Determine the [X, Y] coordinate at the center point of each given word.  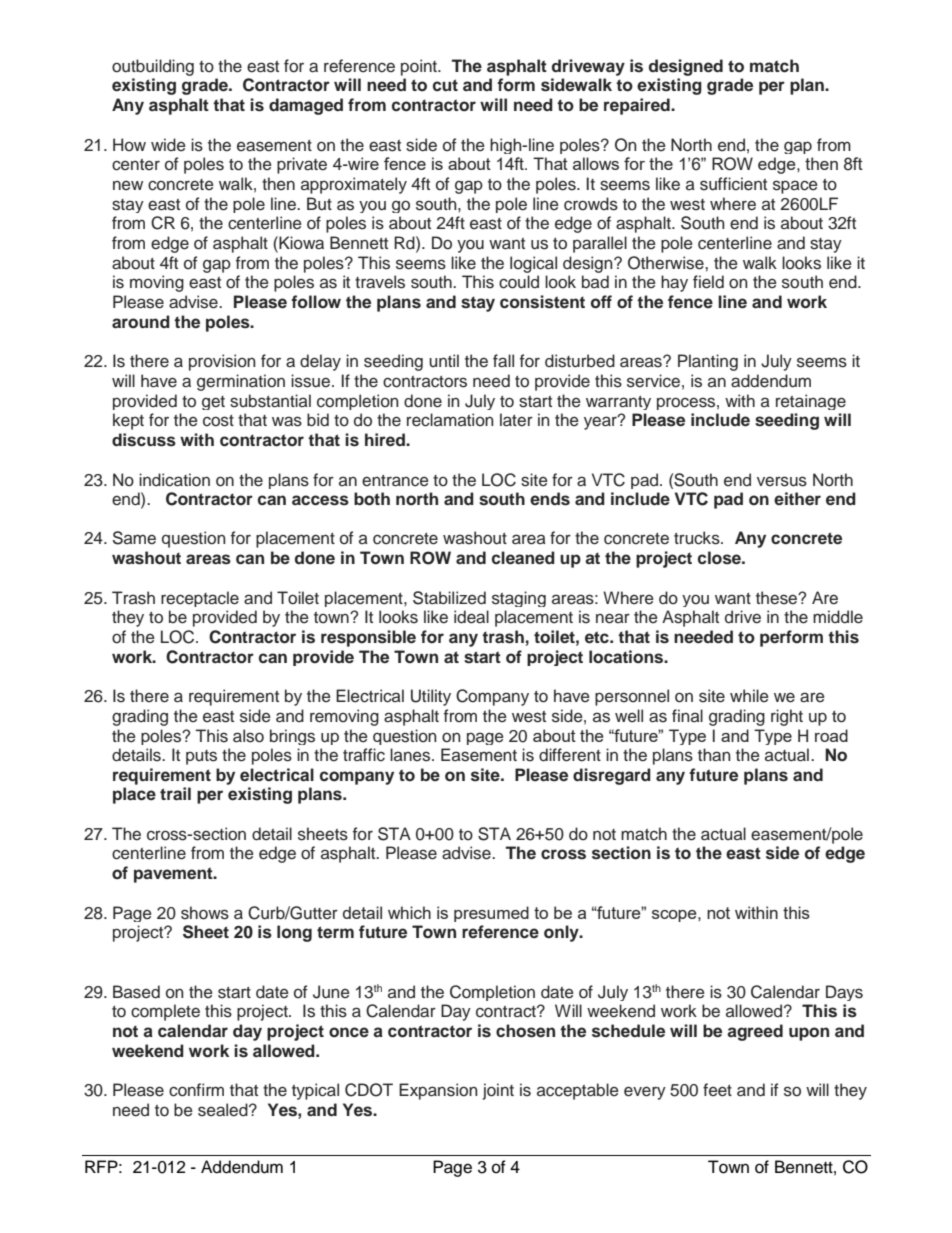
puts [201, 757]
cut [445, 85]
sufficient [733, 184]
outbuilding [153, 67]
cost [218, 421]
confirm [196, 1090]
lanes [411, 755]
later [516, 420]
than [714, 755]
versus [782, 481]
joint [498, 1091]
